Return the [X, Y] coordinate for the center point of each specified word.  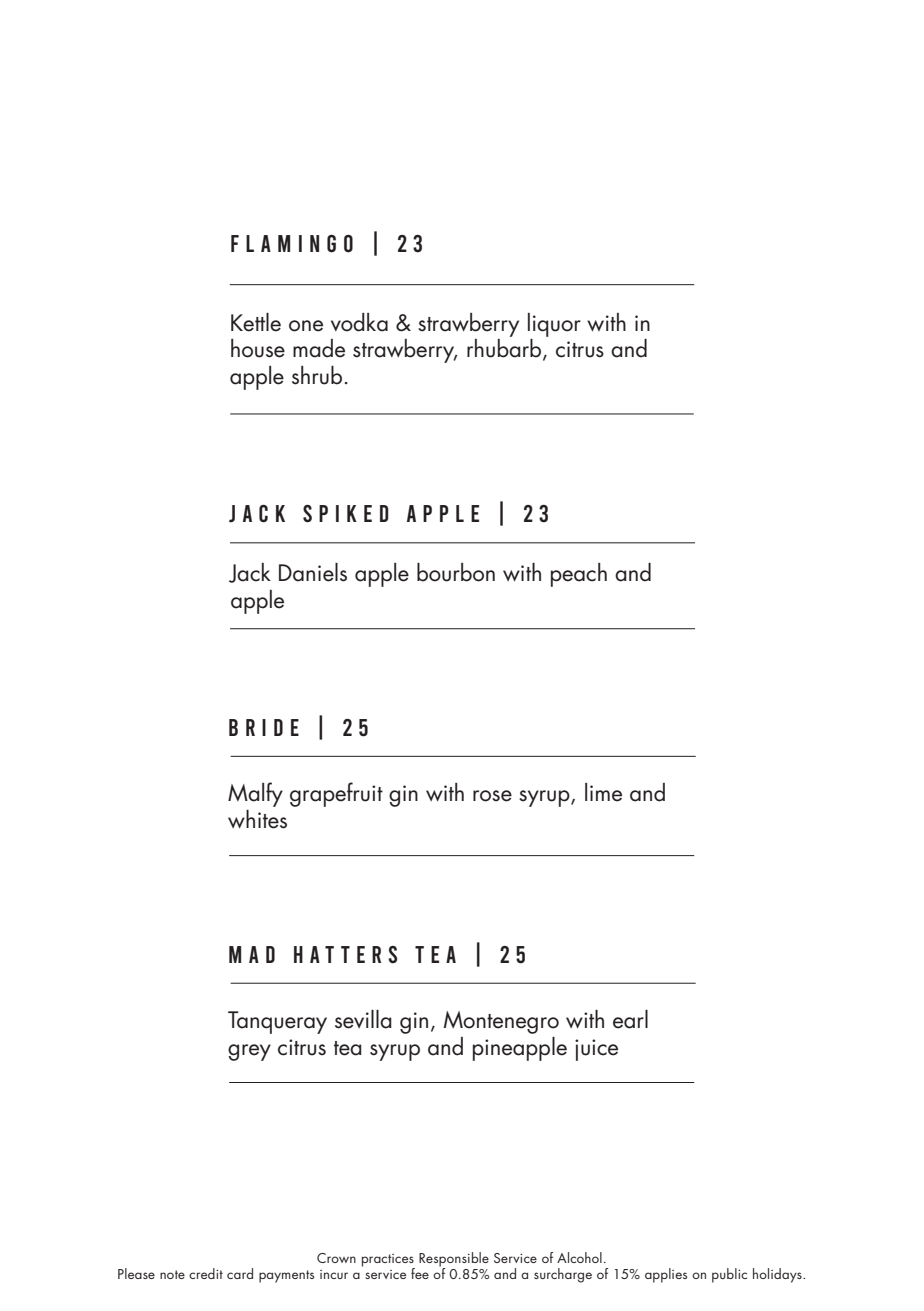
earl [630, 1019]
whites [257, 819]
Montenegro [501, 1022]
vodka [359, 322]
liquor [554, 325]
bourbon [456, 572]
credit [206, 1273]
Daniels [313, 572]
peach [579, 575]
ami [281, 243]
